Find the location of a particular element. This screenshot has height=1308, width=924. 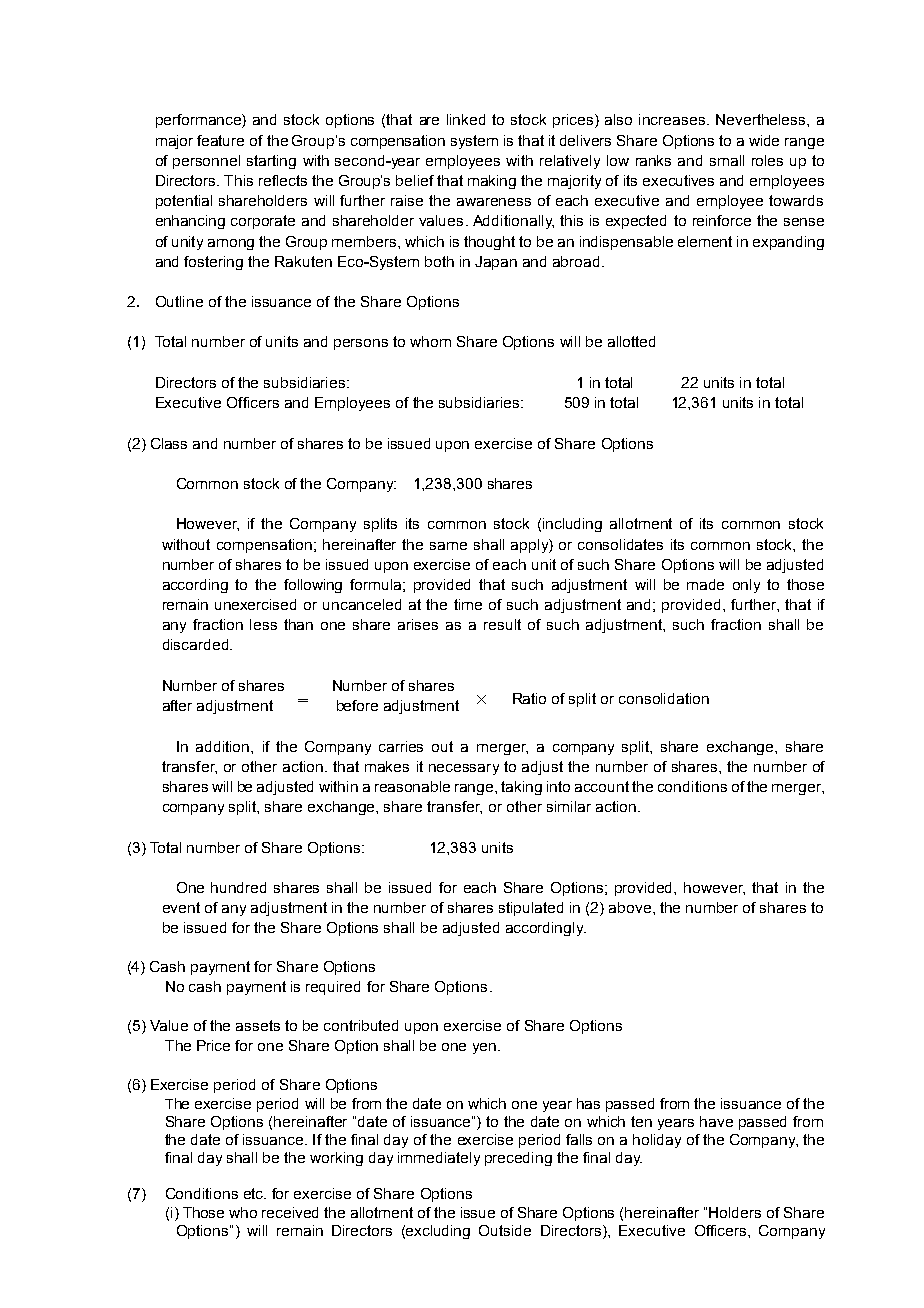

above is located at coordinates (630, 907).
